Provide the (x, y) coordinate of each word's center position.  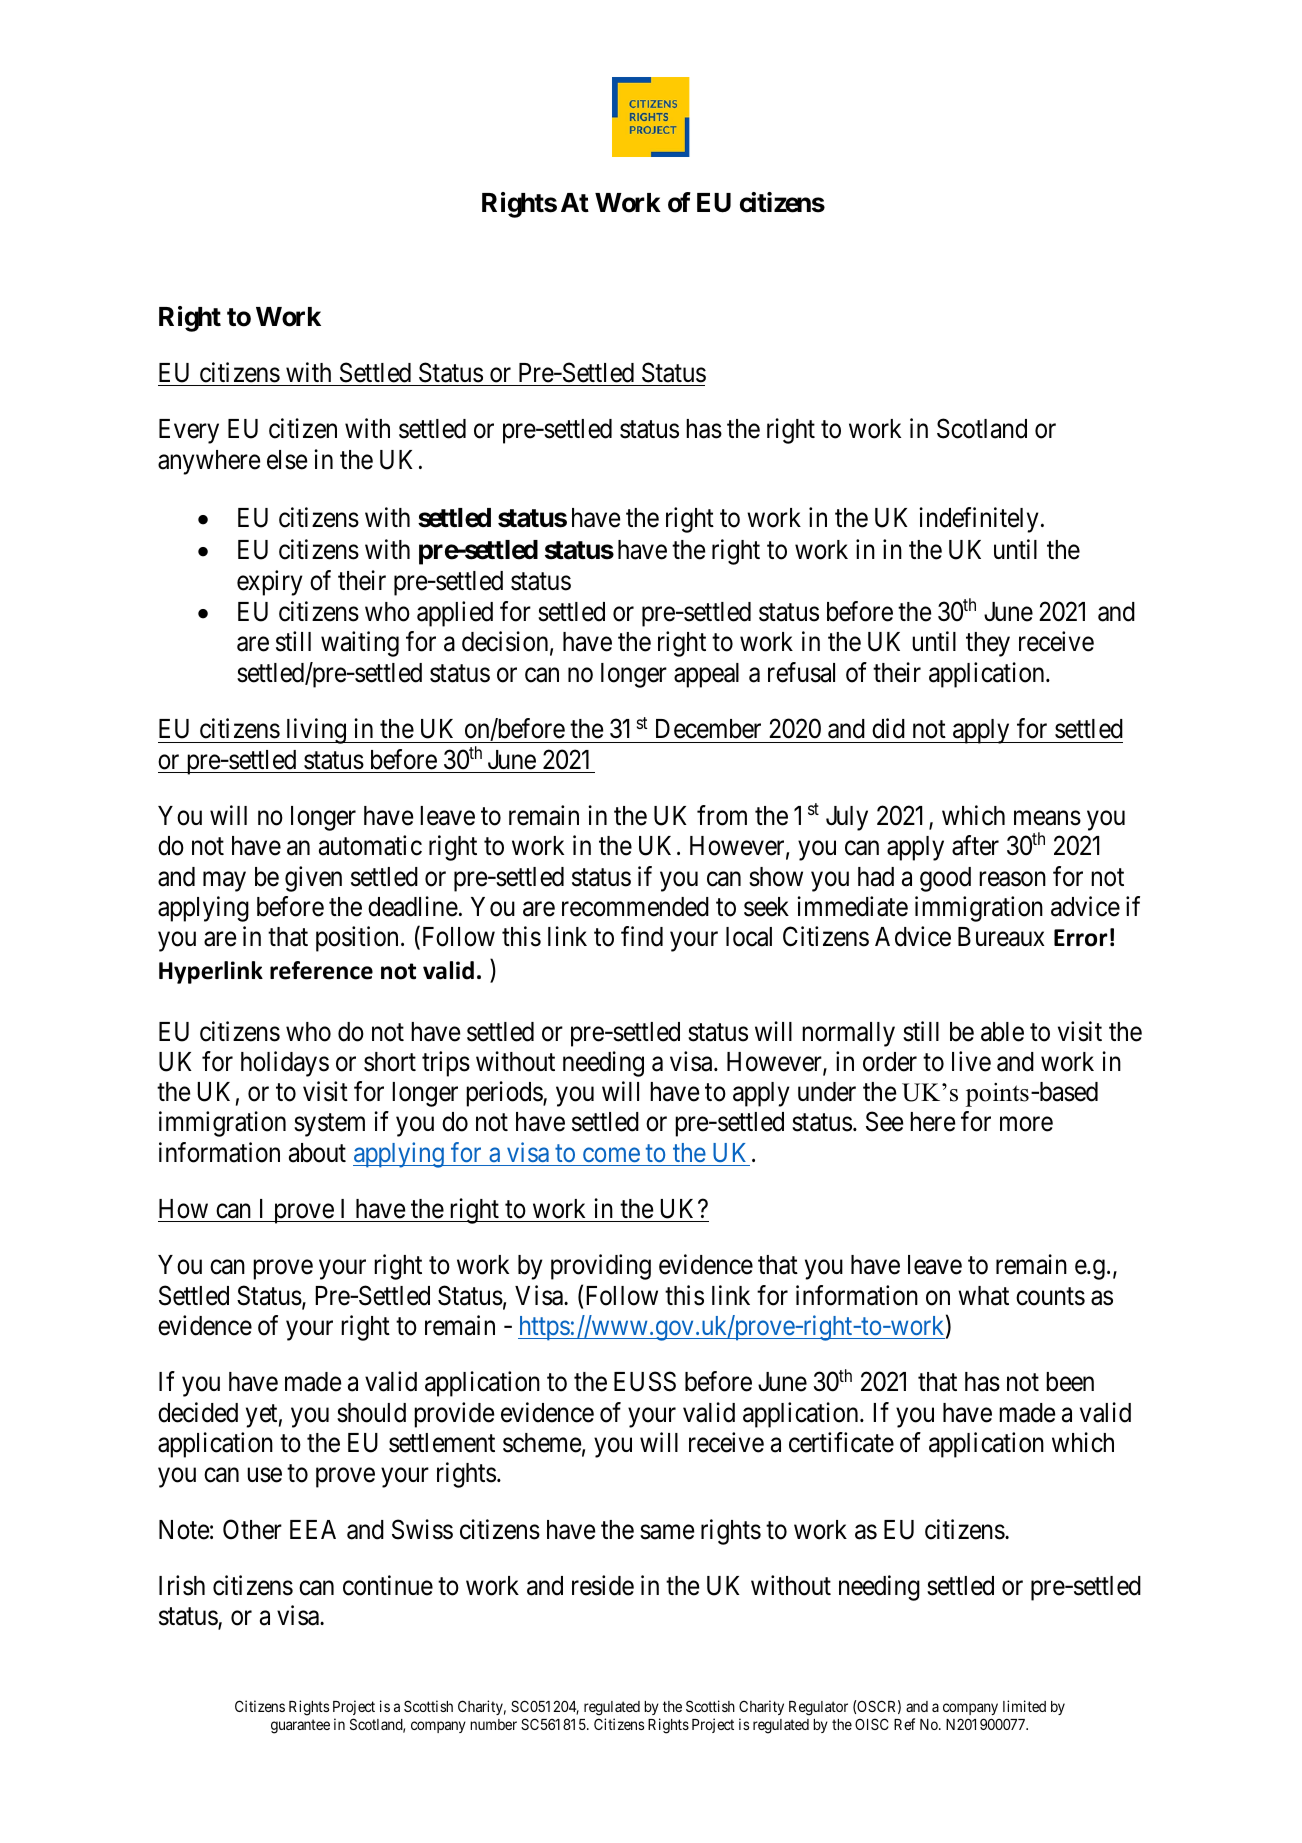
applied (455, 614)
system (329, 1125)
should (371, 1413)
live (971, 1061)
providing (601, 1267)
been (1070, 1382)
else (287, 460)
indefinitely (979, 520)
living (316, 731)
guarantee (300, 1726)
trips (446, 1064)
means (1047, 818)
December (708, 729)
